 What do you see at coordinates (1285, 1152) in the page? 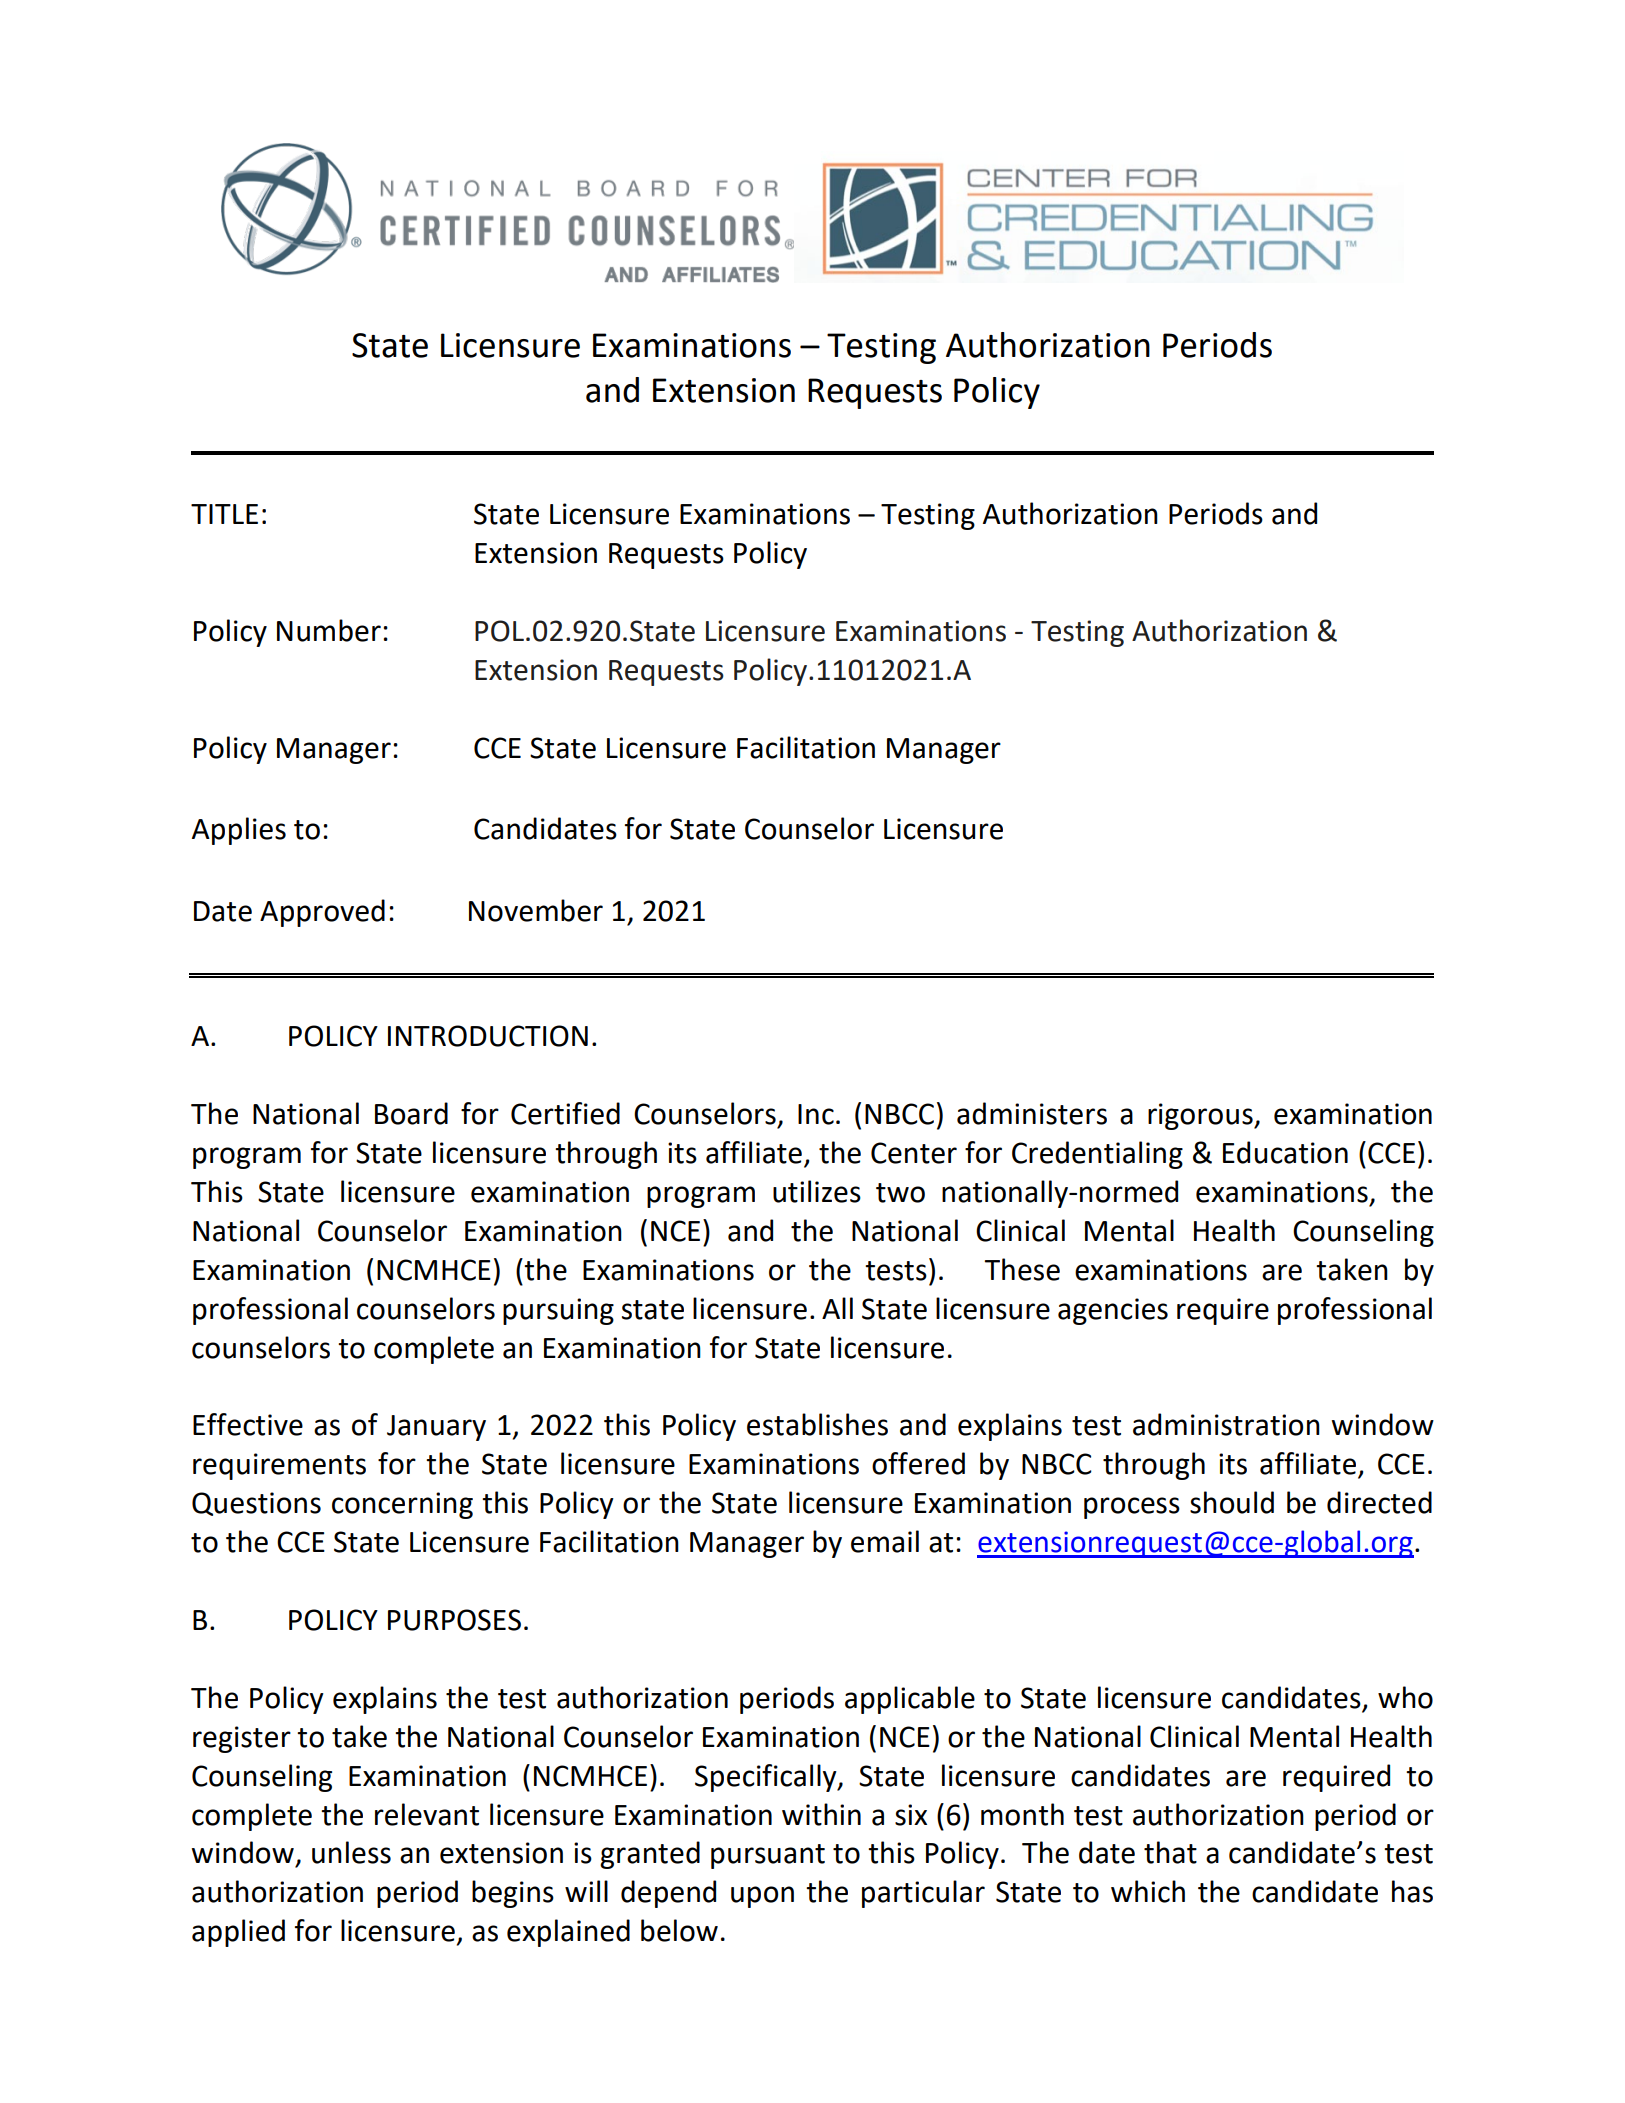
I see `Education` at bounding box center [1285, 1152].
